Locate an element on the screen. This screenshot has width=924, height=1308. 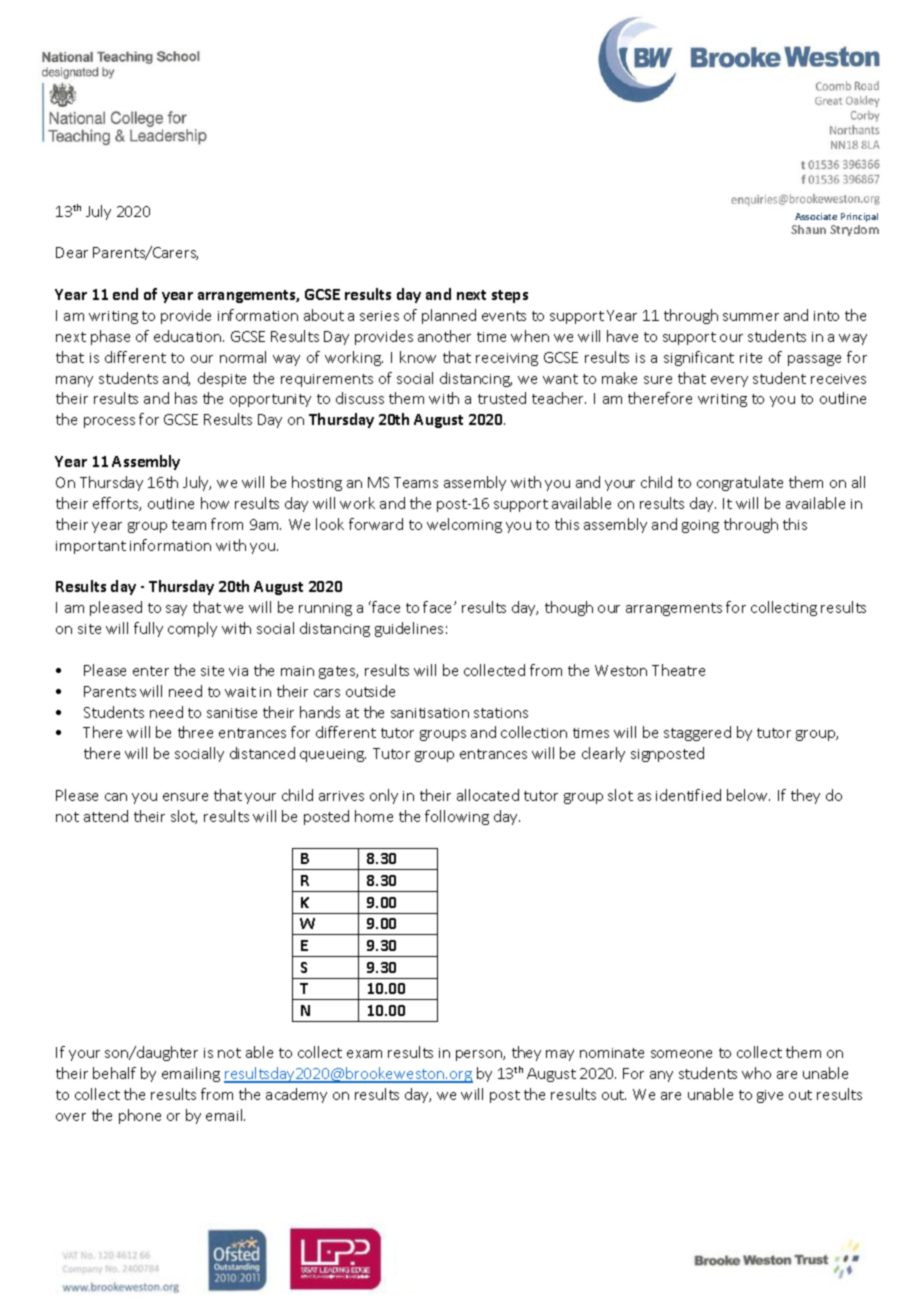
guidelines is located at coordinates (409, 629).
